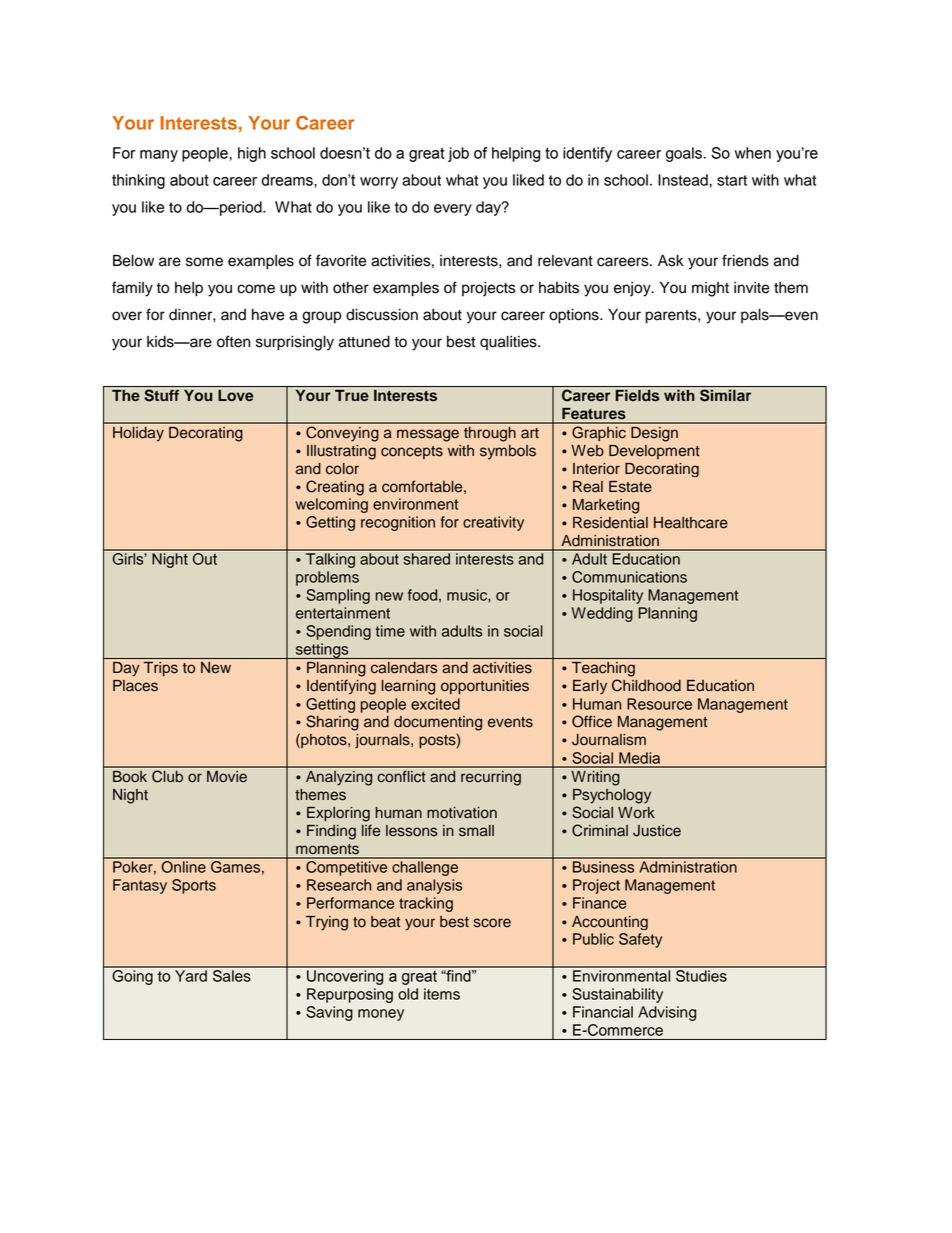  Describe the element at coordinates (327, 578) in the screenshot. I see `problems` at that location.
